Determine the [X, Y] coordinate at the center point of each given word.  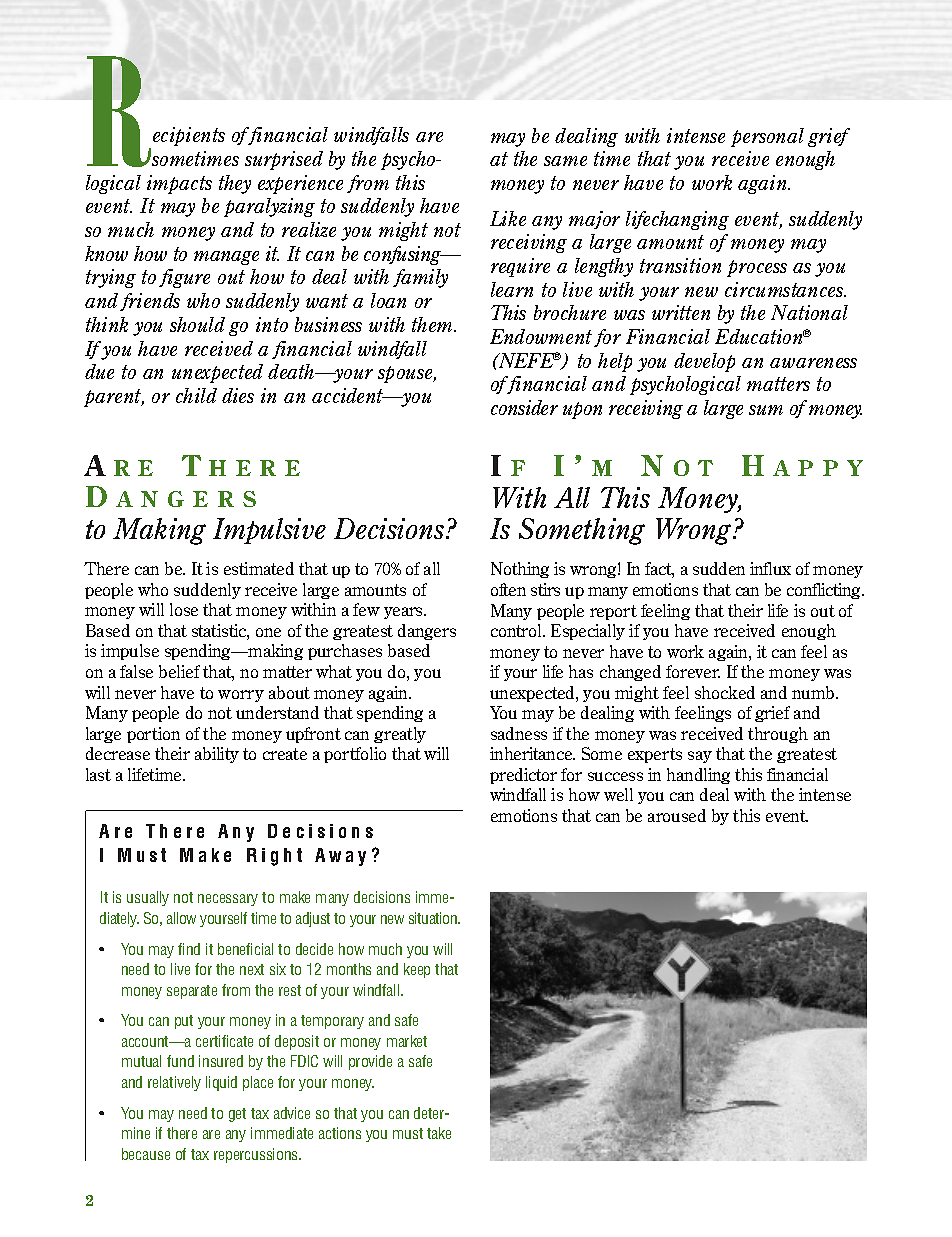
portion [153, 735]
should [197, 324]
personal [767, 137]
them [433, 324]
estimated [259, 568]
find [189, 949]
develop [704, 362]
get [237, 1115]
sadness [519, 733]
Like [508, 218]
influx [770, 568]
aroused [677, 815]
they [235, 184]
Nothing [520, 570]
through [778, 735]
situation [434, 918]
